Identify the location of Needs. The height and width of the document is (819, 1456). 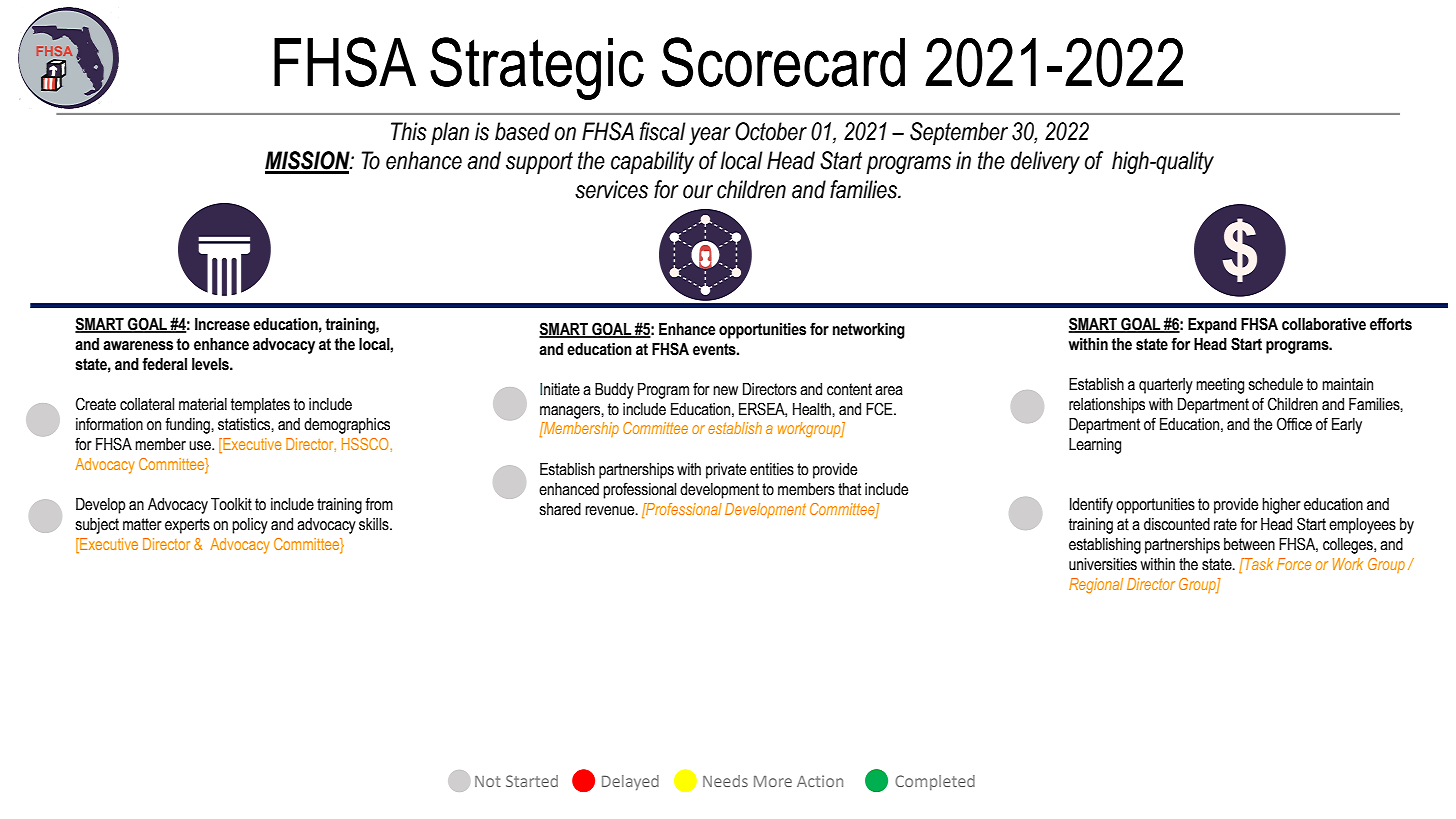
(725, 781).
